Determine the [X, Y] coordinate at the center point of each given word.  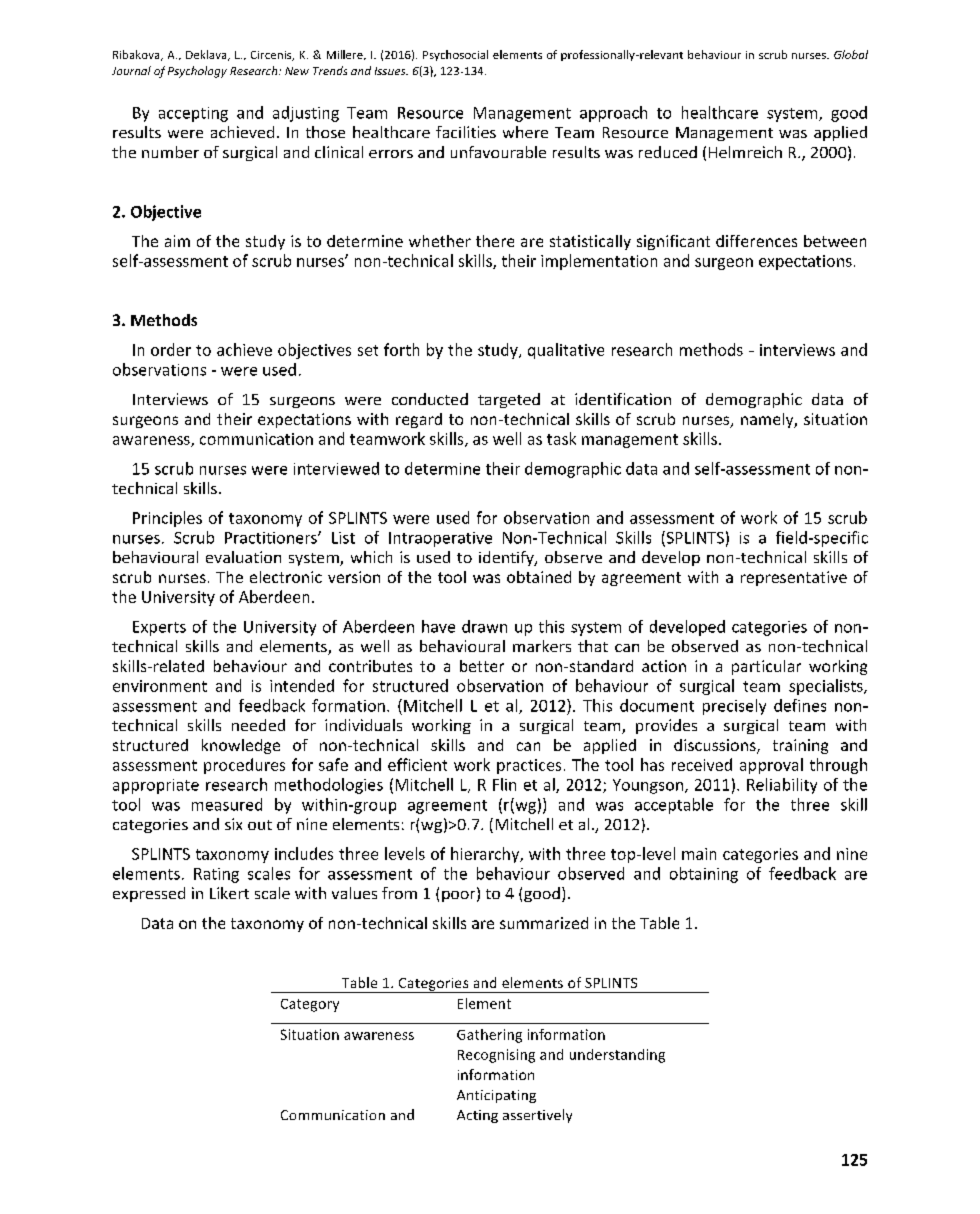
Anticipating [496, 1096]
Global [851, 54]
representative [794, 578]
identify [507, 558]
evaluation [243, 557]
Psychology [197, 72]
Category [310, 1005]
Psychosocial [455, 55]
